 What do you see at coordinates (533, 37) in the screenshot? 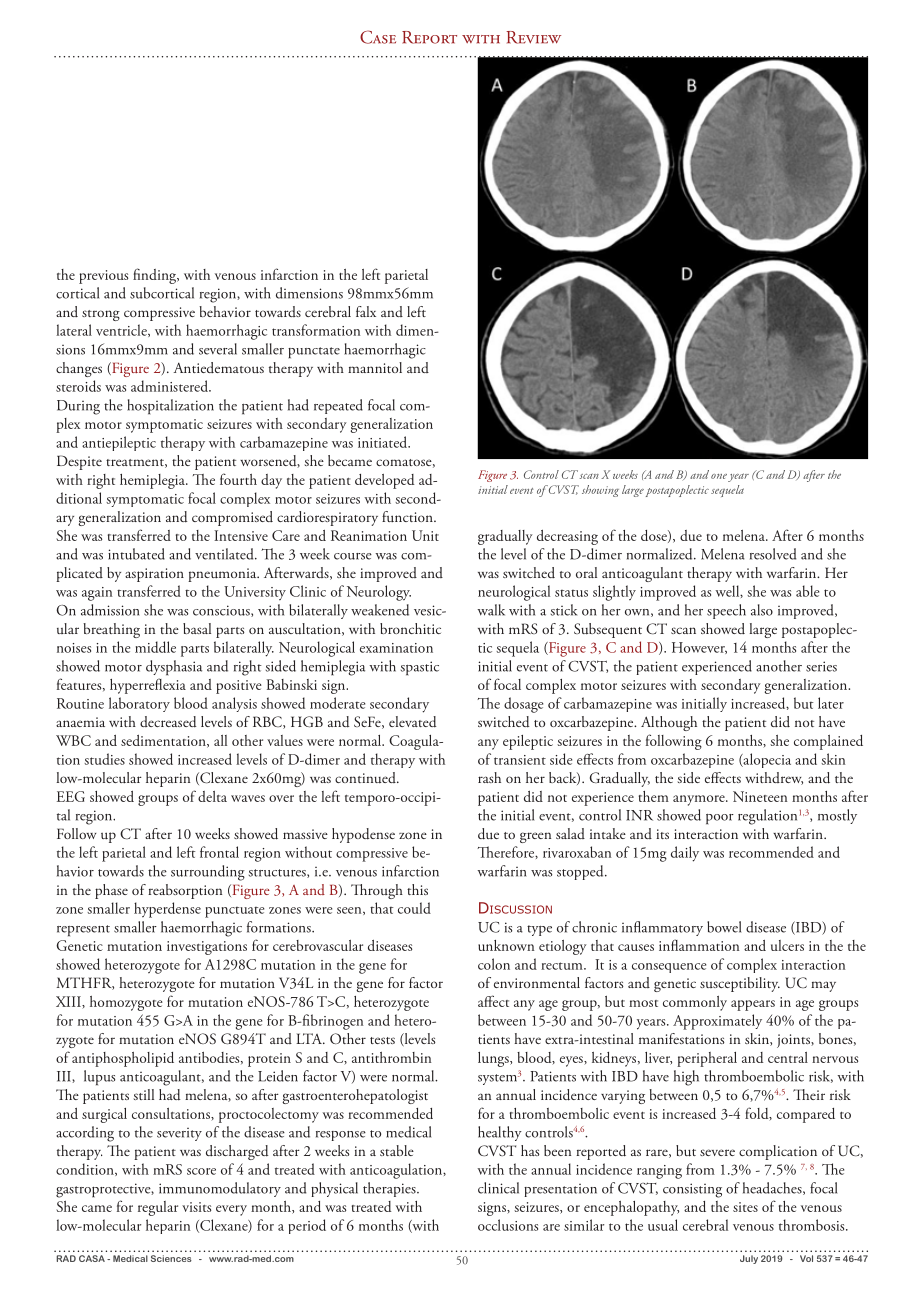
I see `Review` at bounding box center [533, 37].
